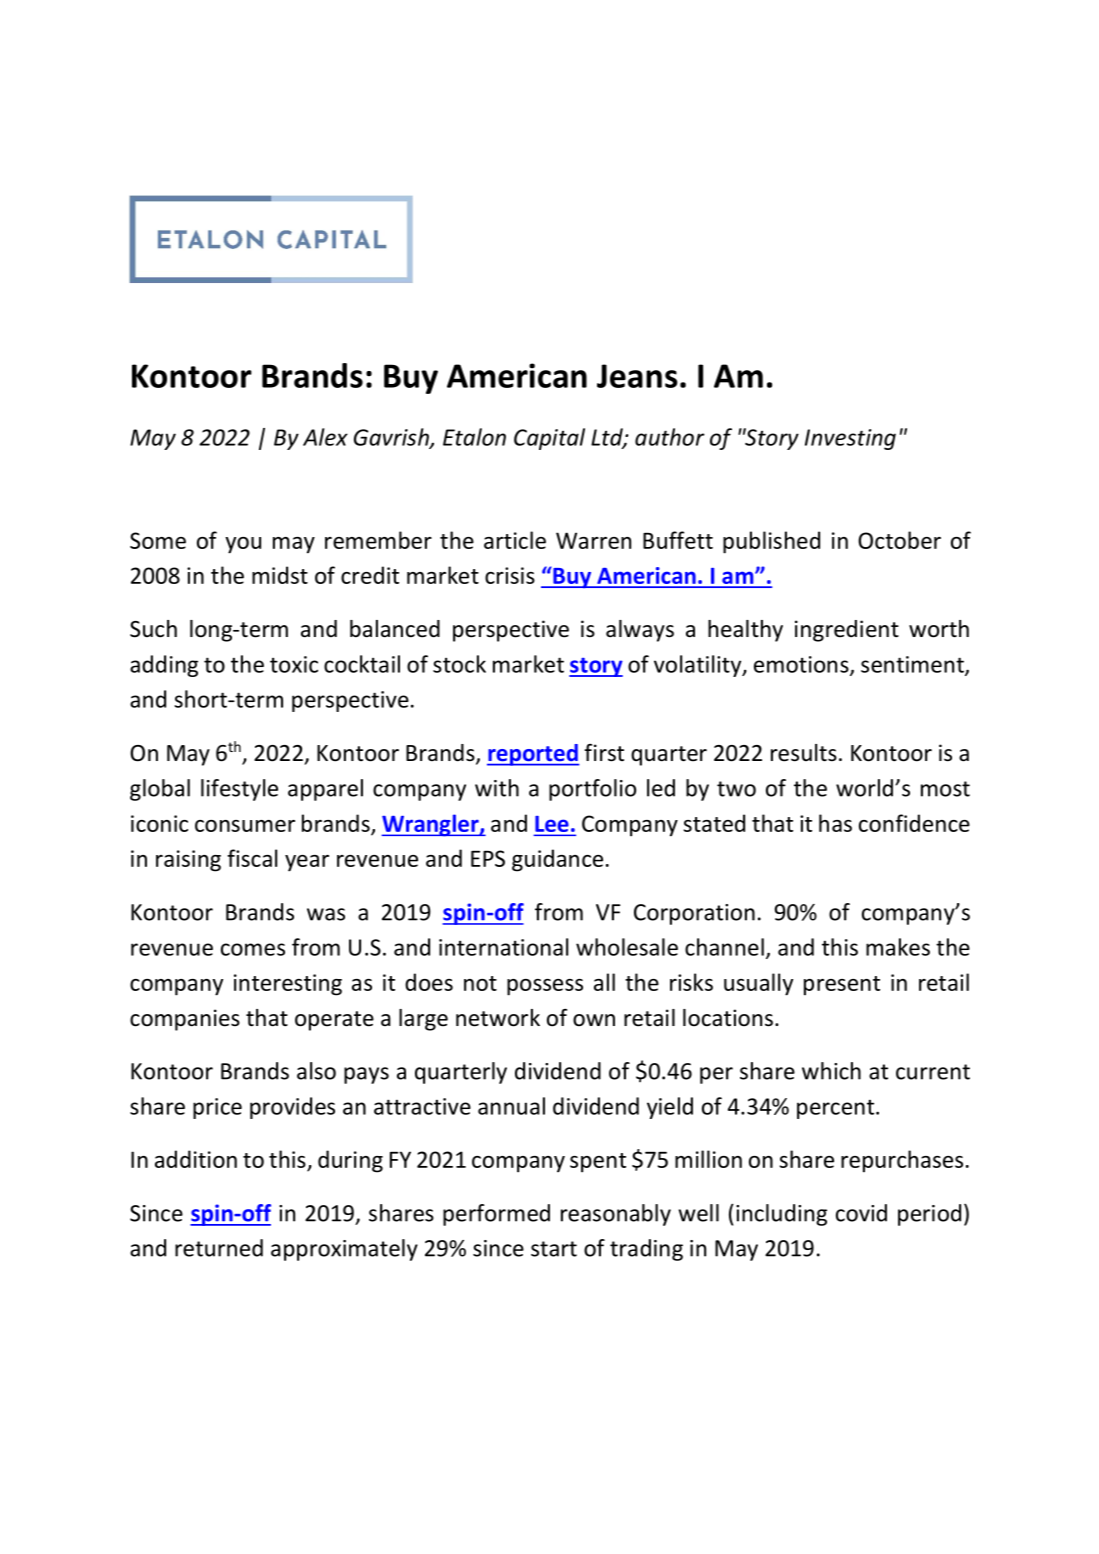 The width and height of the screenshot is (1099, 1554). Describe the element at coordinates (185, 1020) in the screenshot. I see `companies` at that location.
